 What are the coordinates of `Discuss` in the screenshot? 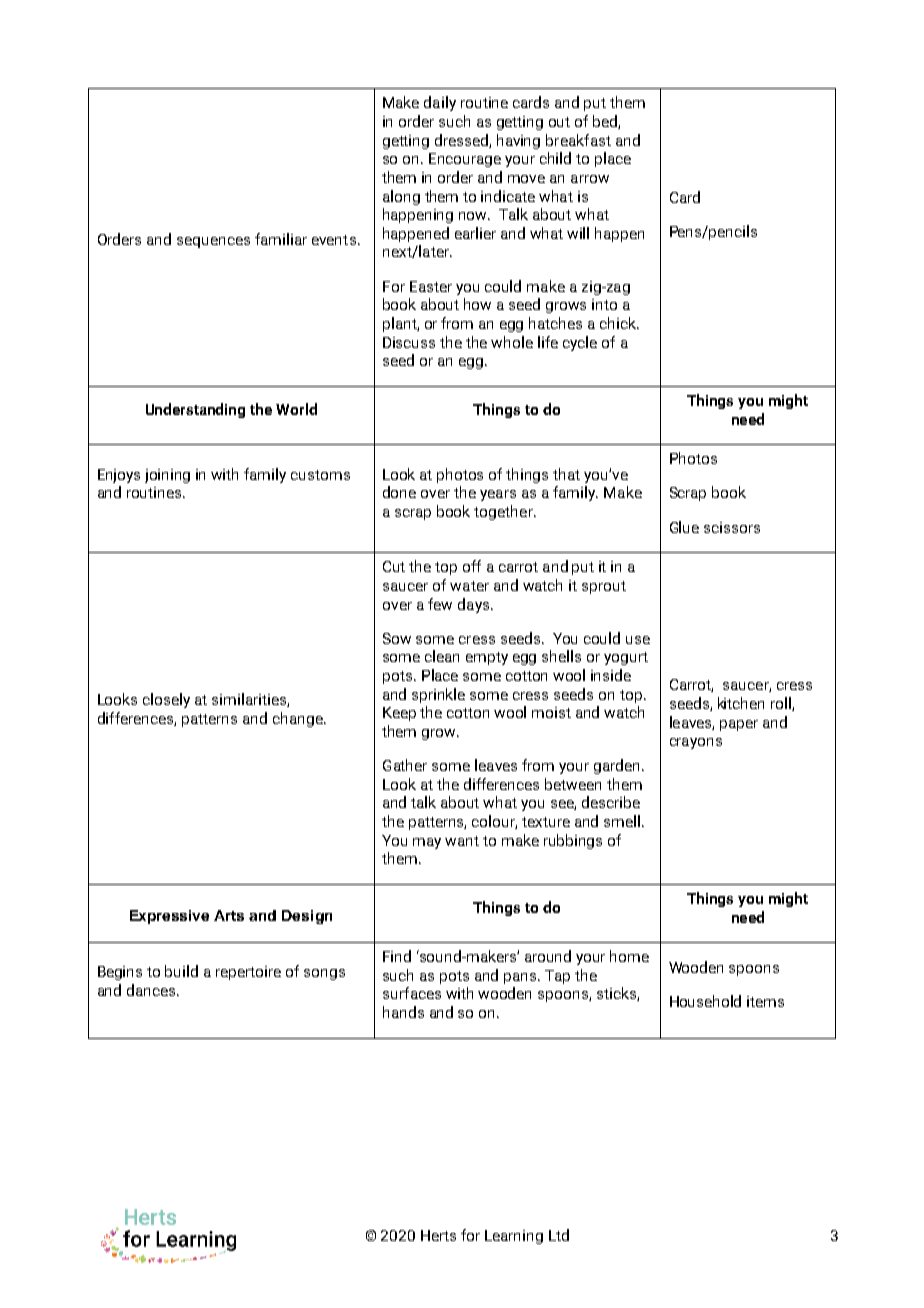 It's located at (409, 342).
